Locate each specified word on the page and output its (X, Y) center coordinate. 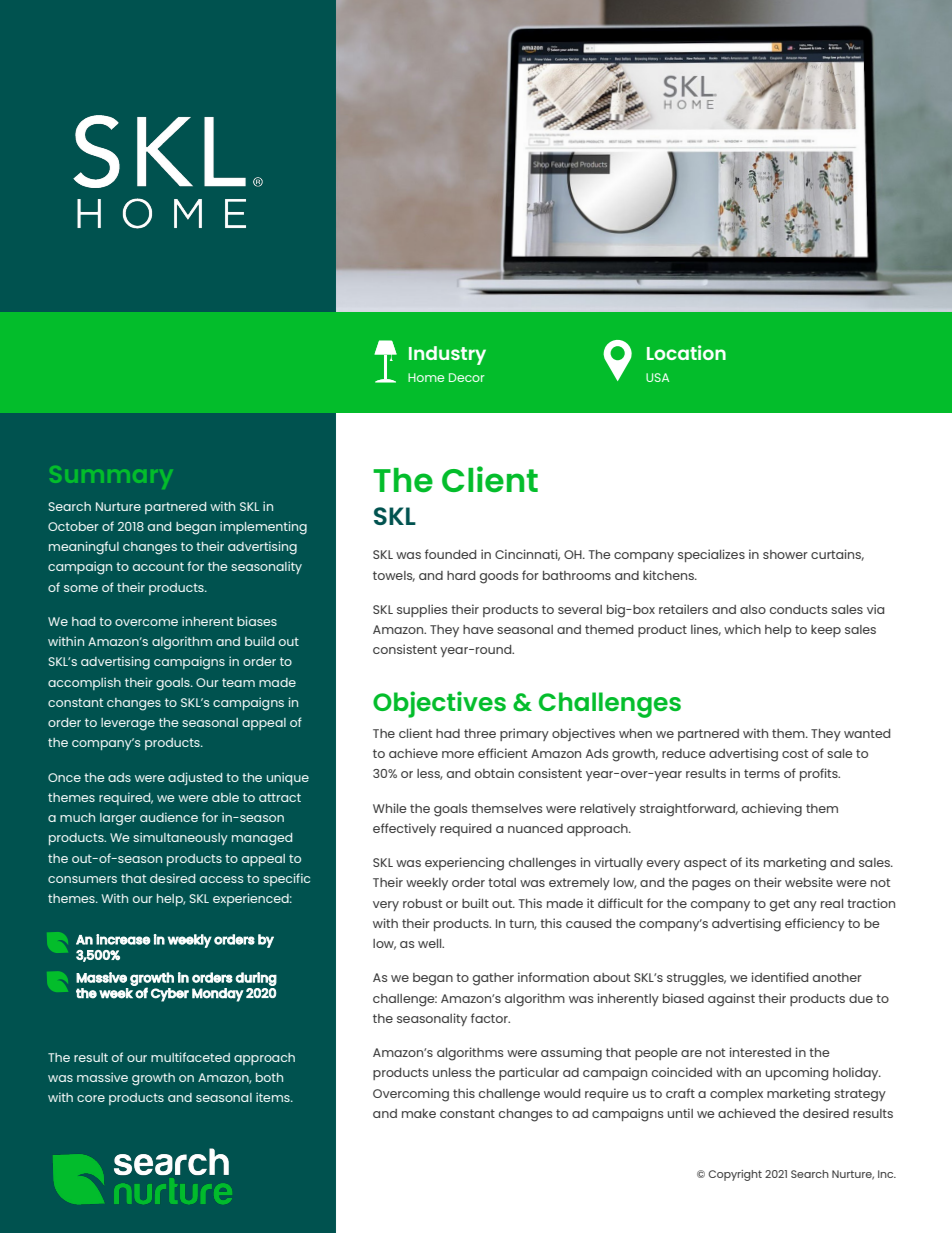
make (419, 1113)
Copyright (735, 1175)
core (91, 1098)
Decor (467, 377)
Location (686, 352)
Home (426, 377)
